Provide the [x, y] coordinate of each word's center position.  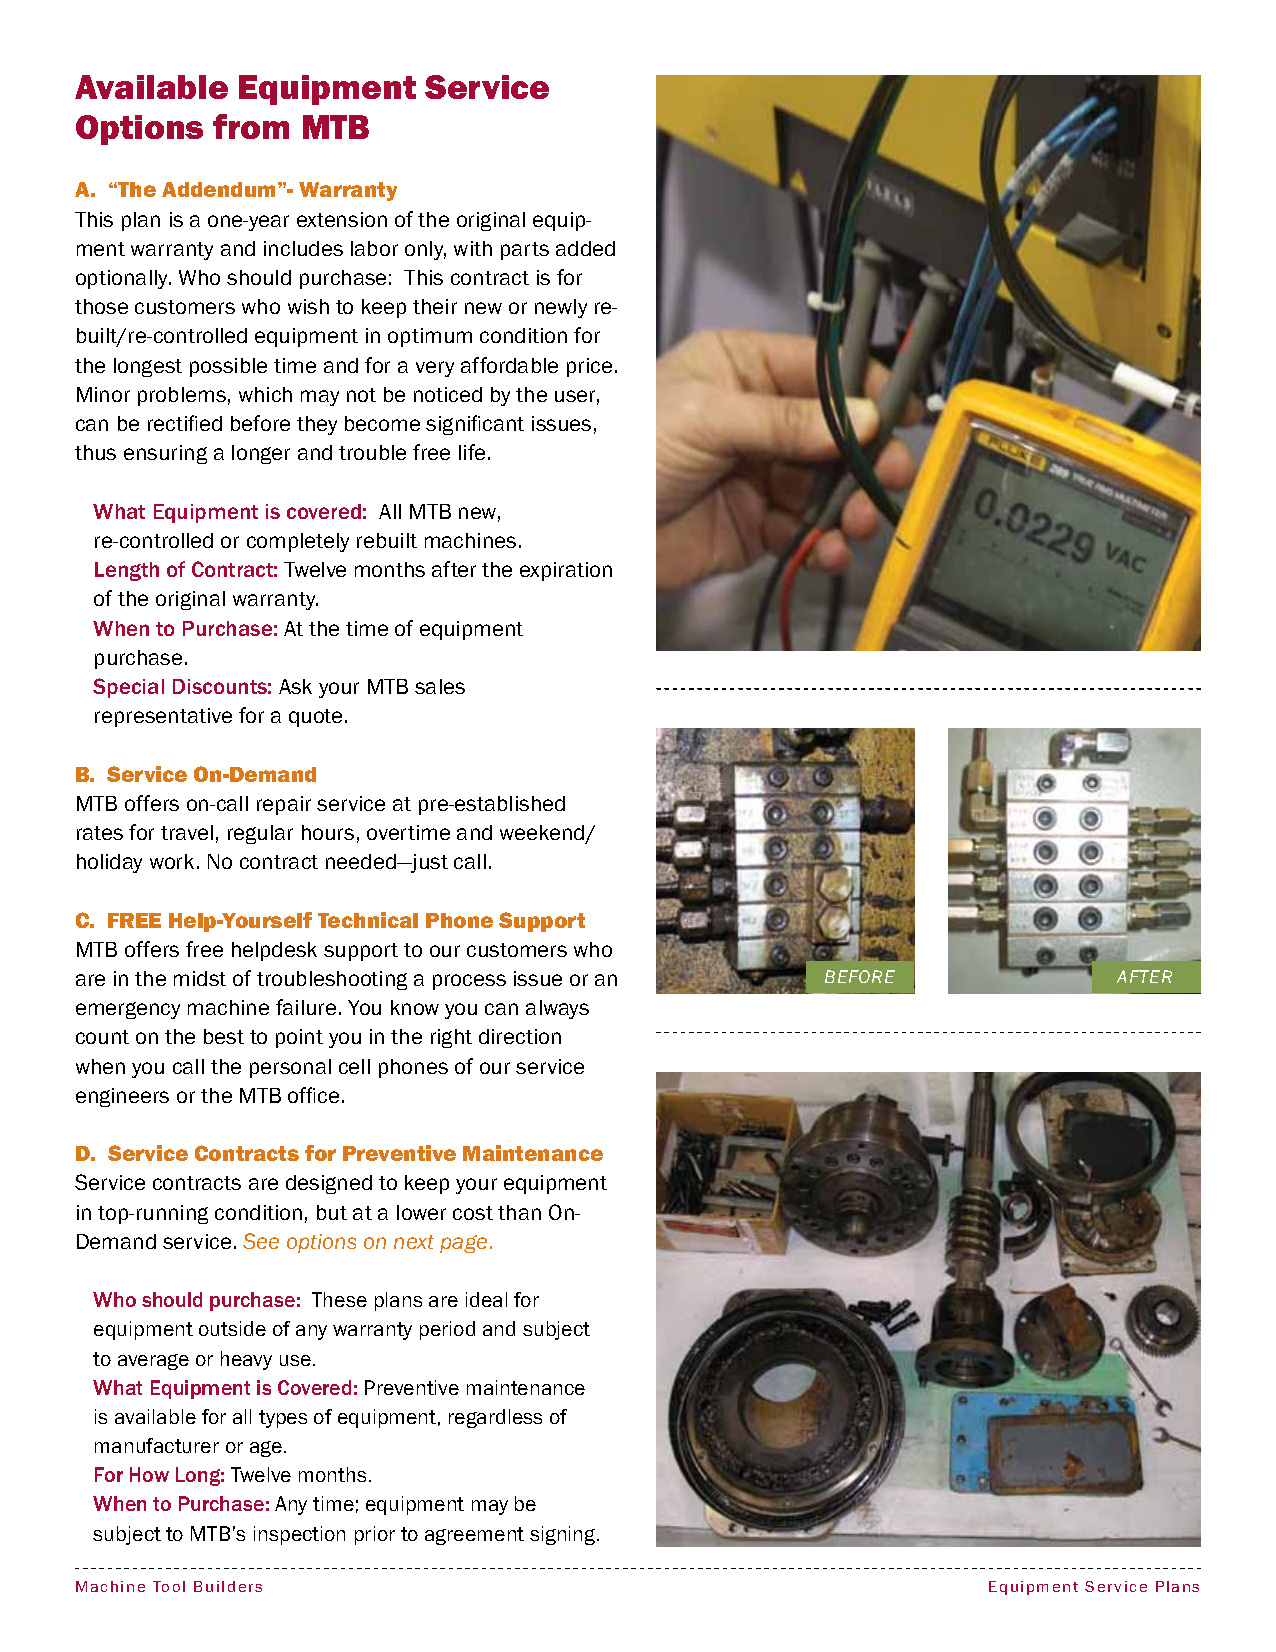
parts [525, 251]
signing [564, 1535]
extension [342, 219]
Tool [169, 1586]
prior [375, 1535]
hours [328, 832]
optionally [123, 279]
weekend [543, 834]
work [172, 861]
